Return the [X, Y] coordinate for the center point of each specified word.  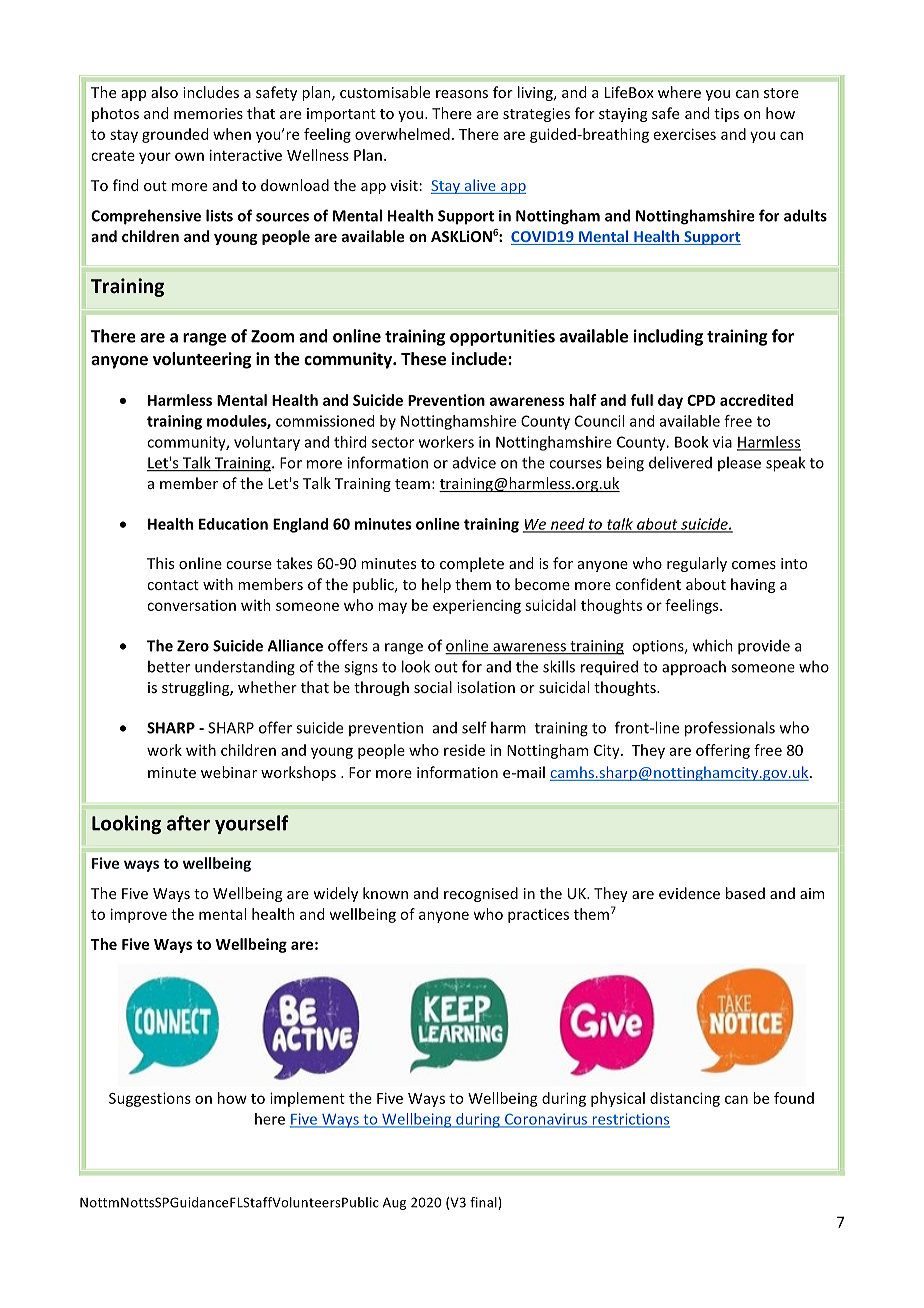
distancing [685, 1099]
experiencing [477, 606]
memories [208, 113]
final [484, 1203]
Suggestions [150, 1099]
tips [726, 115]
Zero [193, 646]
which [713, 645]
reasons [462, 94]
